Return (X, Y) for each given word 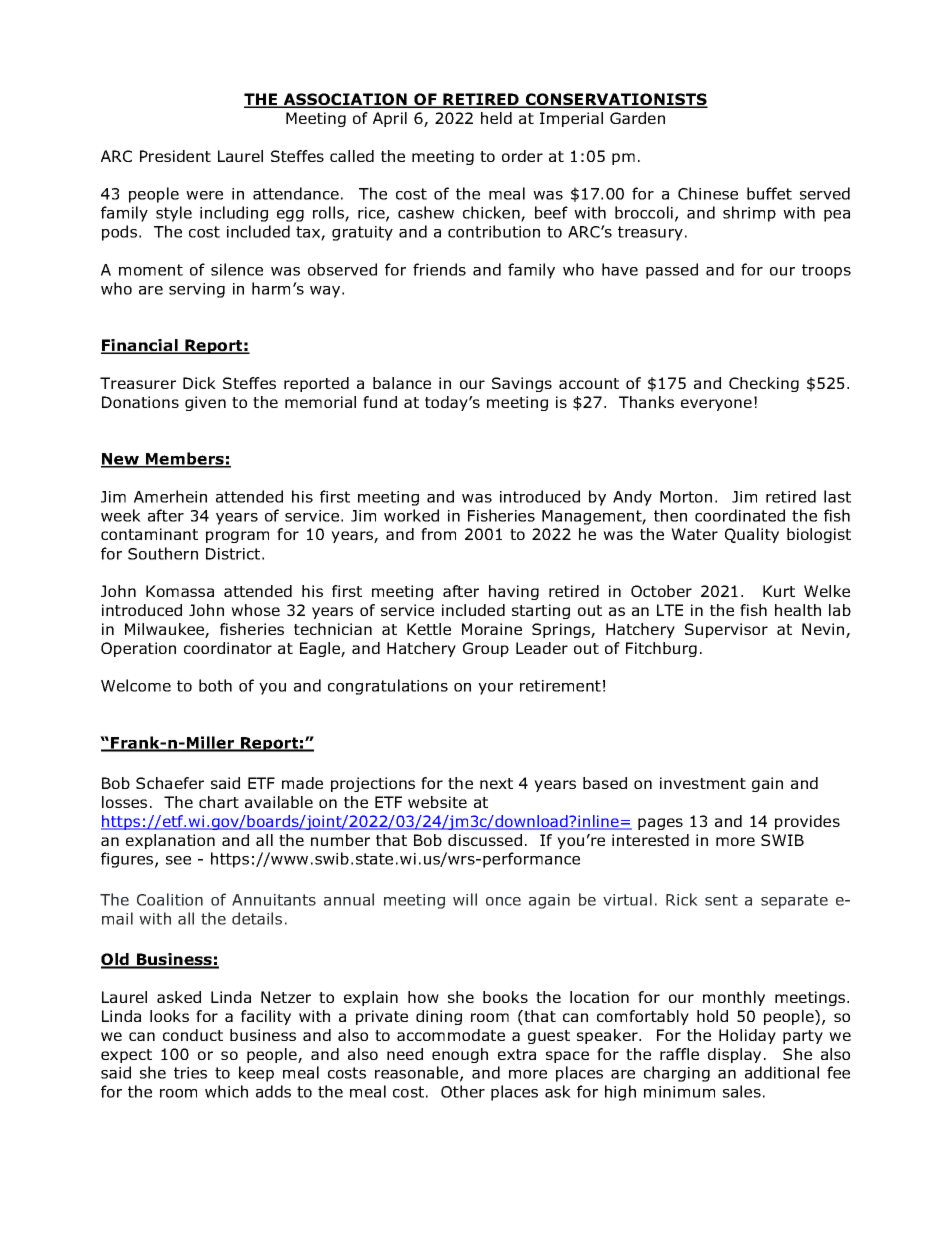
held (496, 118)
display (734, 1055)
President (175, 156)
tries (190, 1073)
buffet (769, 193)
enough (460, 1055)
